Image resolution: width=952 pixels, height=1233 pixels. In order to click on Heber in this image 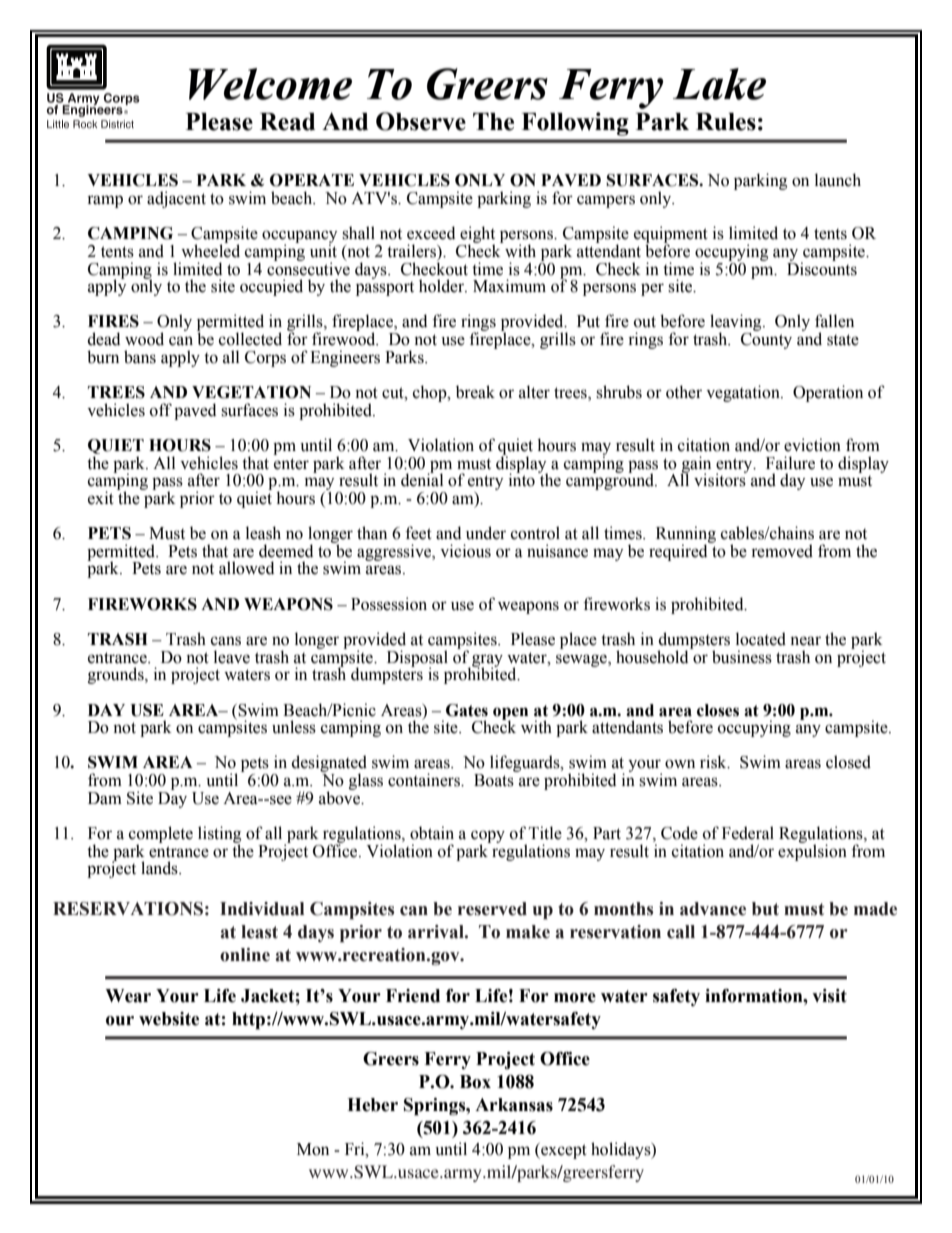, I will do `click(372, 1105)`.
